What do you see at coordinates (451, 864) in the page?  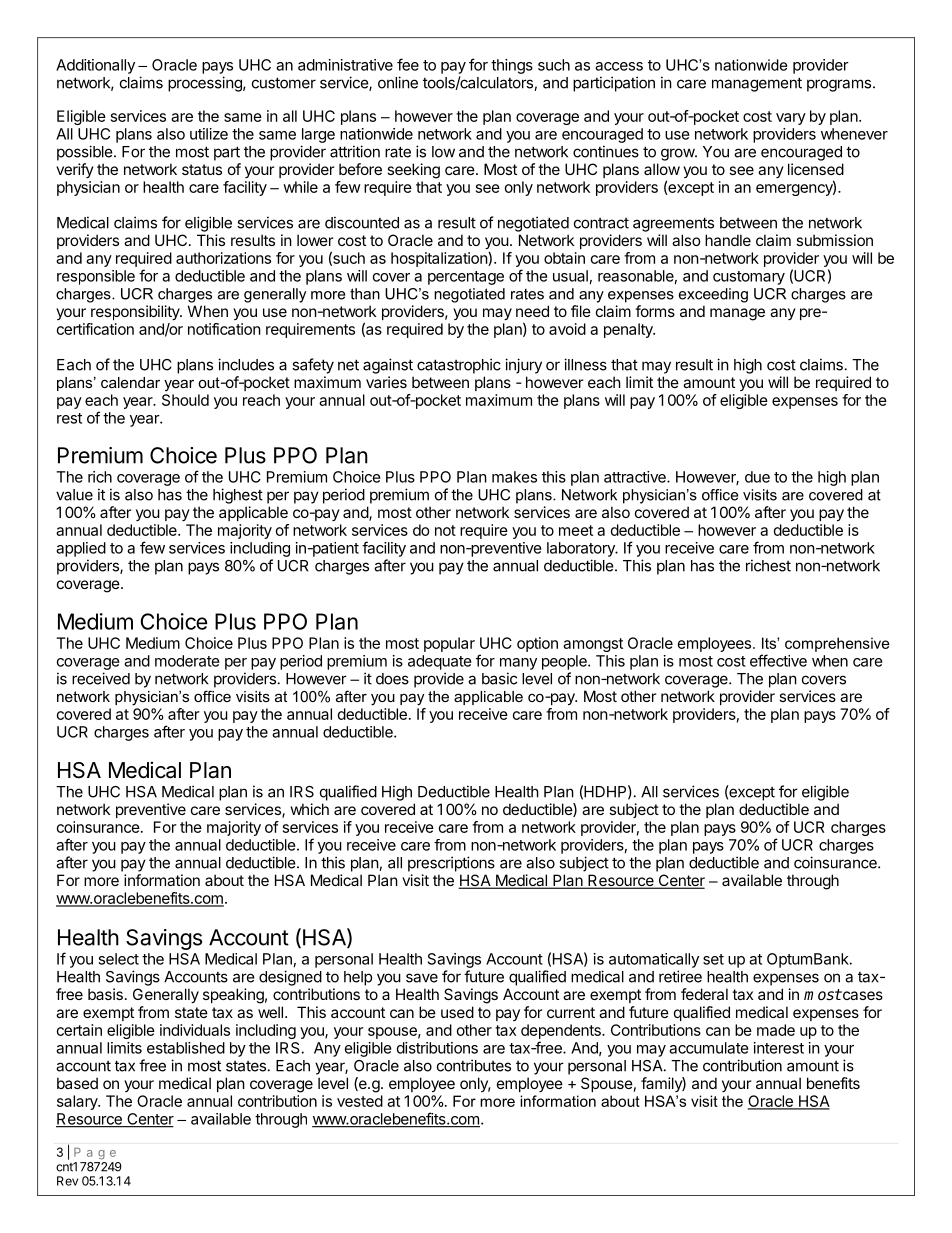 I see `prescriptions` at bounding box center [451, 864].
